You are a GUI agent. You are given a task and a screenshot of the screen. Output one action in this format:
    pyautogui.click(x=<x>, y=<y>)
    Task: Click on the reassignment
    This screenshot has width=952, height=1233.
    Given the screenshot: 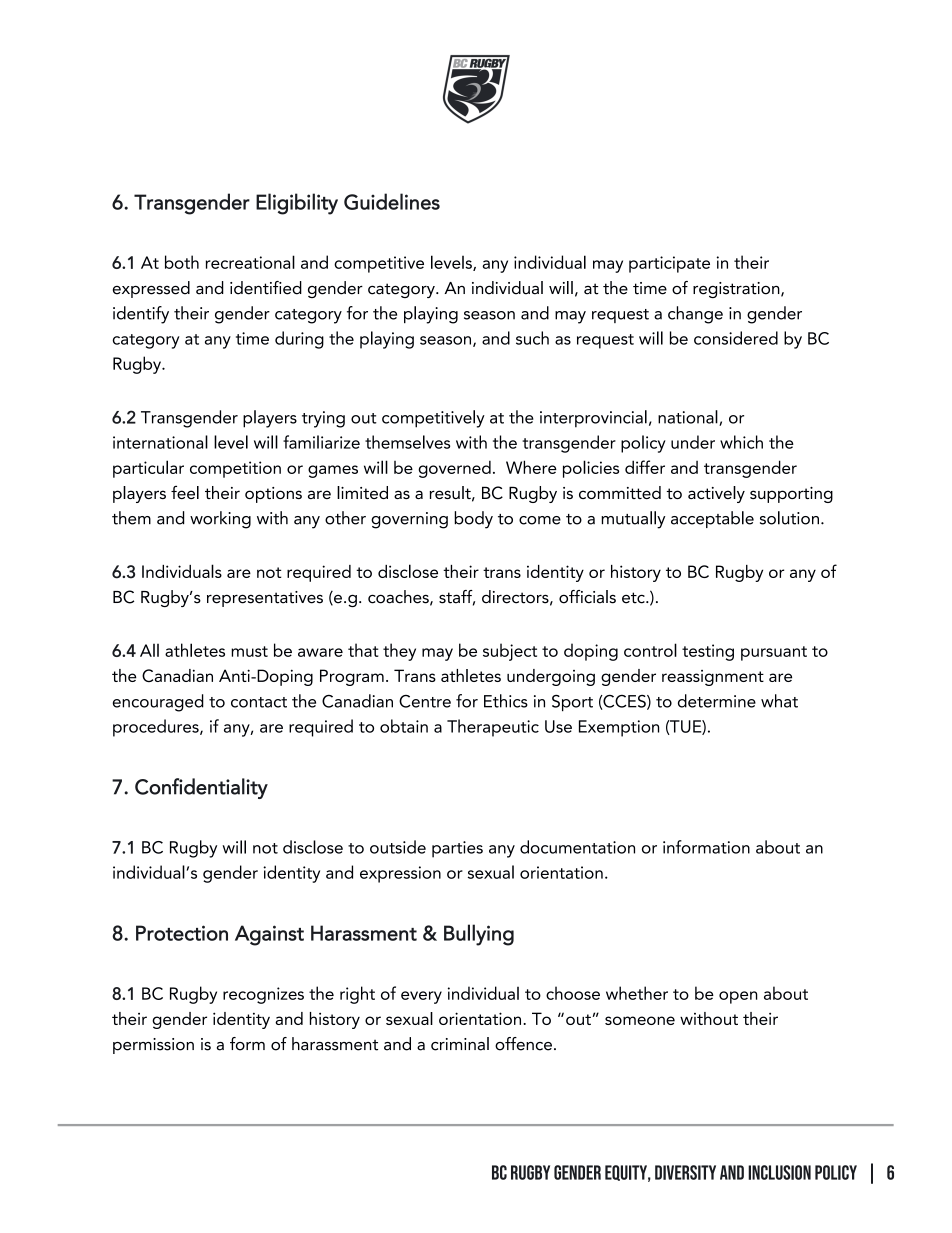 What is the action you would take?
    pyautogui.click(x=713, y=678)
